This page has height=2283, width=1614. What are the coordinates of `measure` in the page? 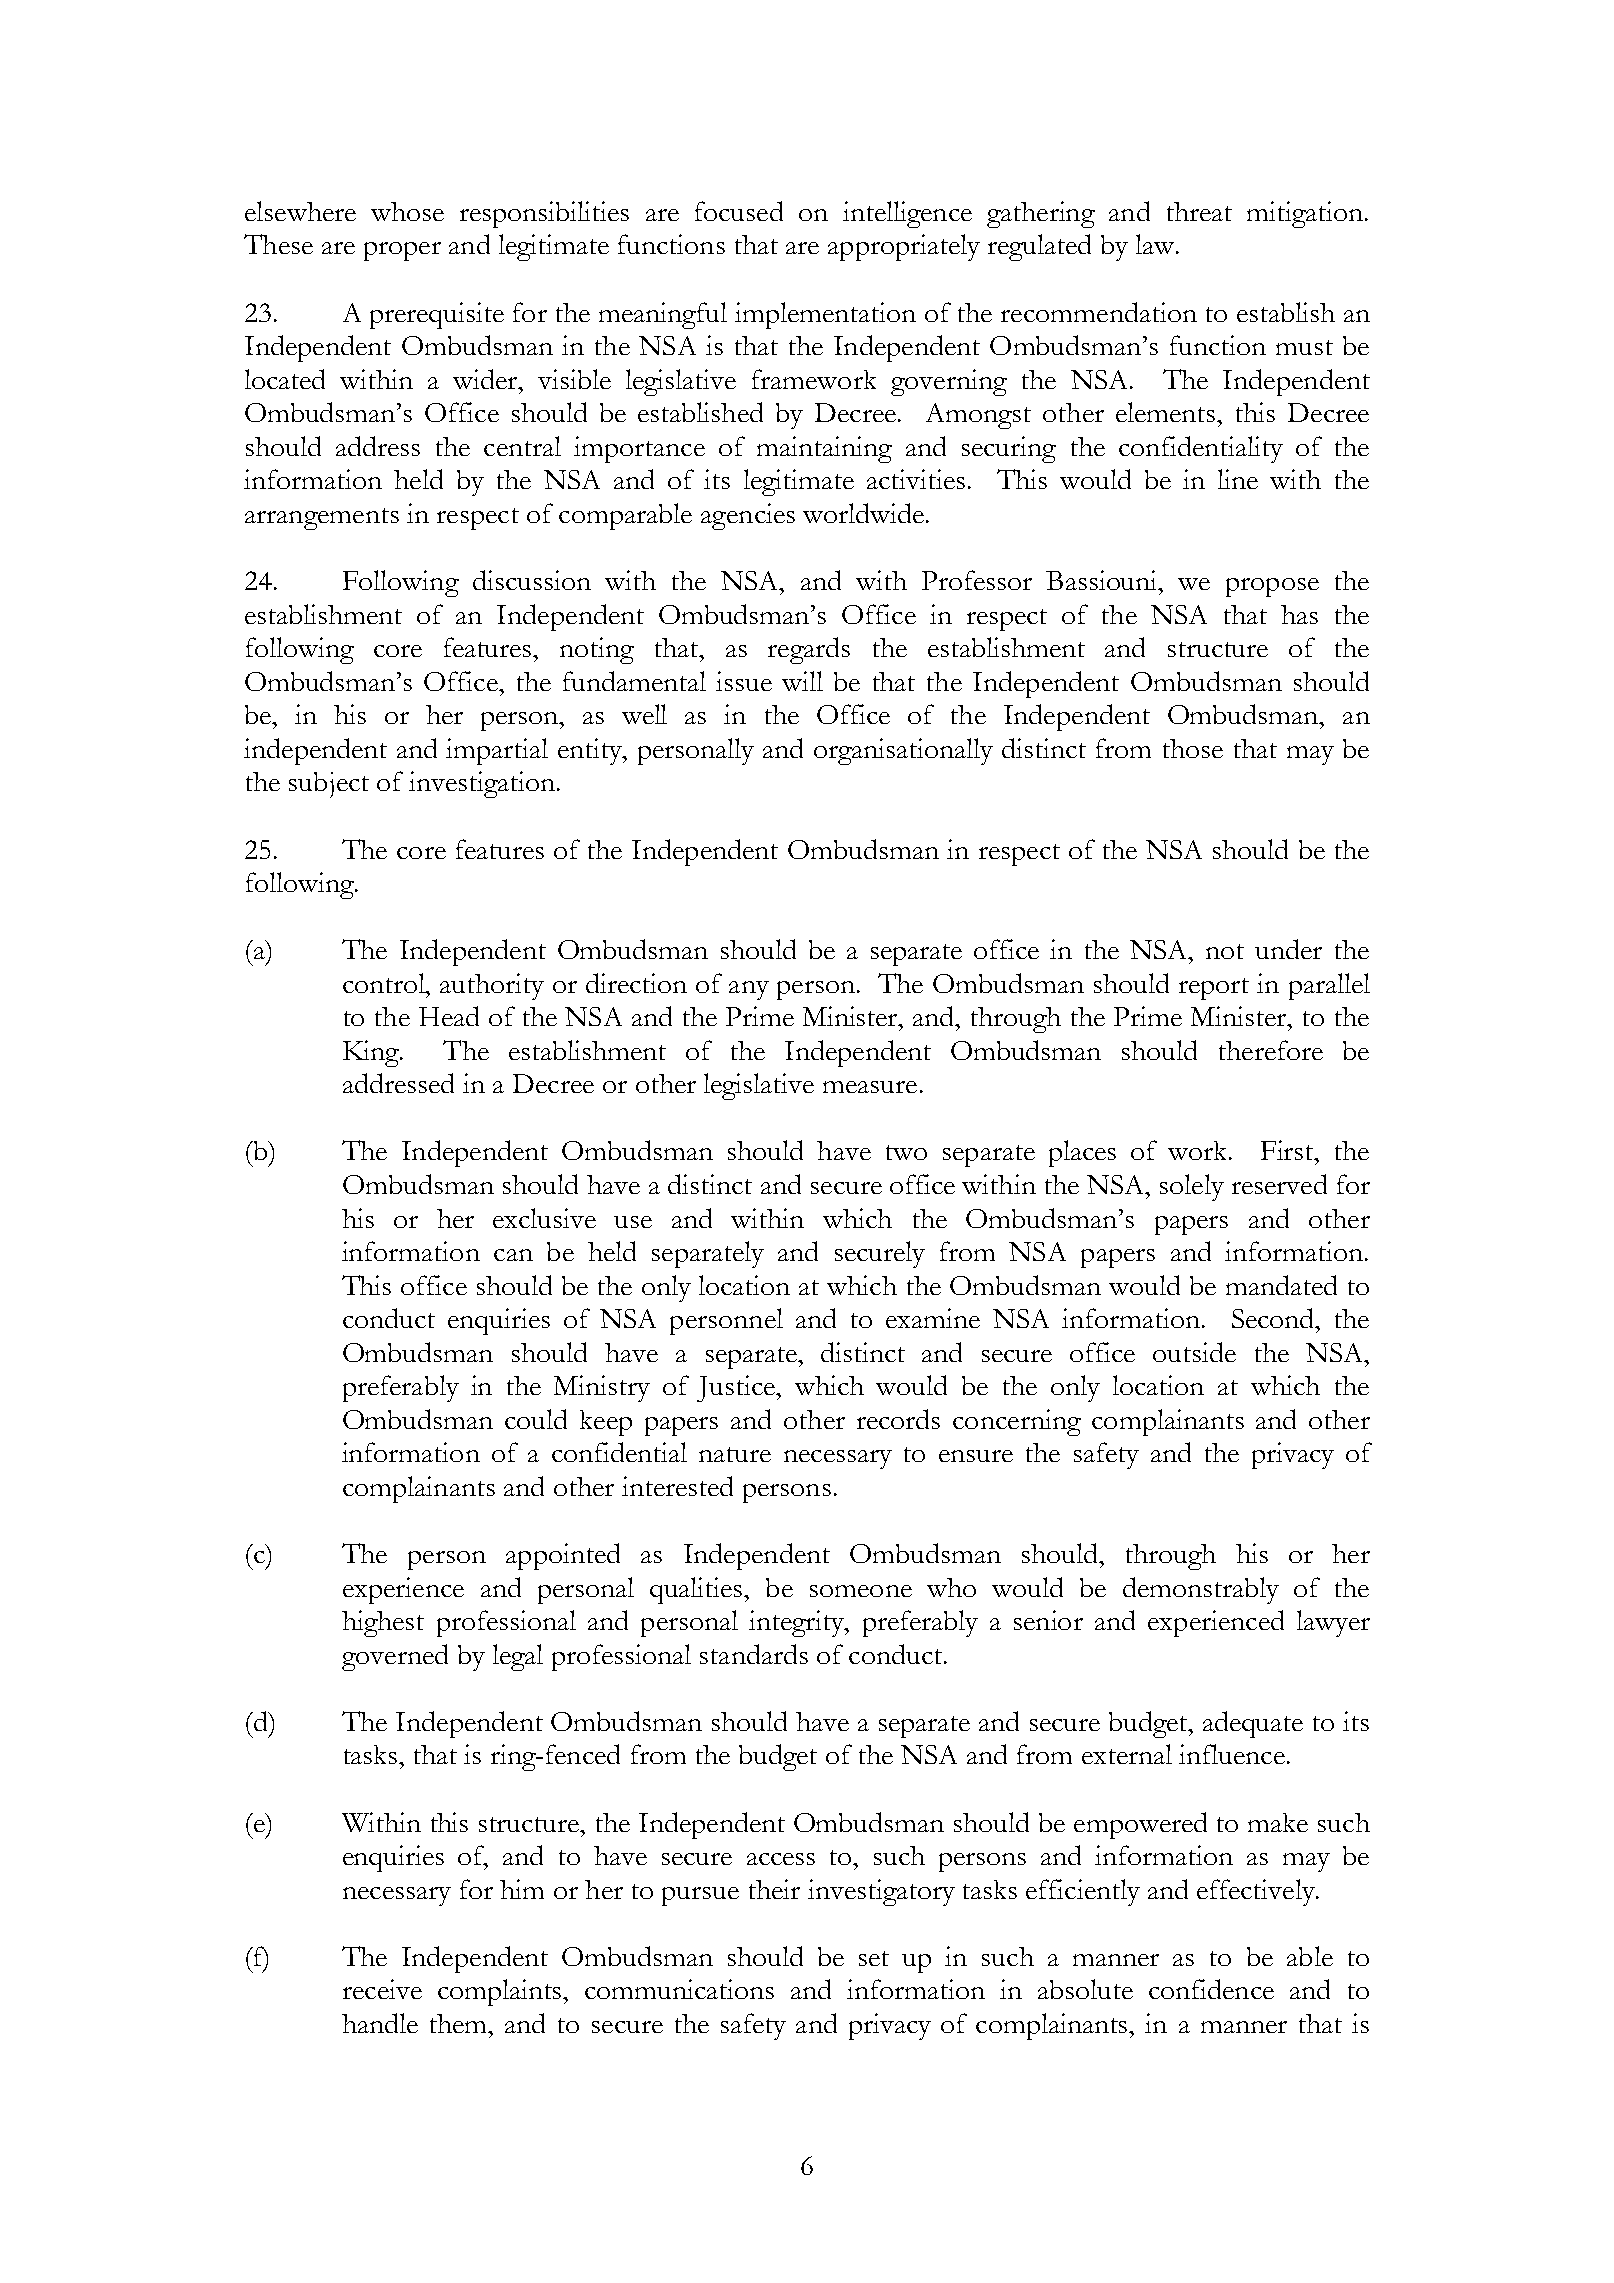 It's located at (870, 1087).
